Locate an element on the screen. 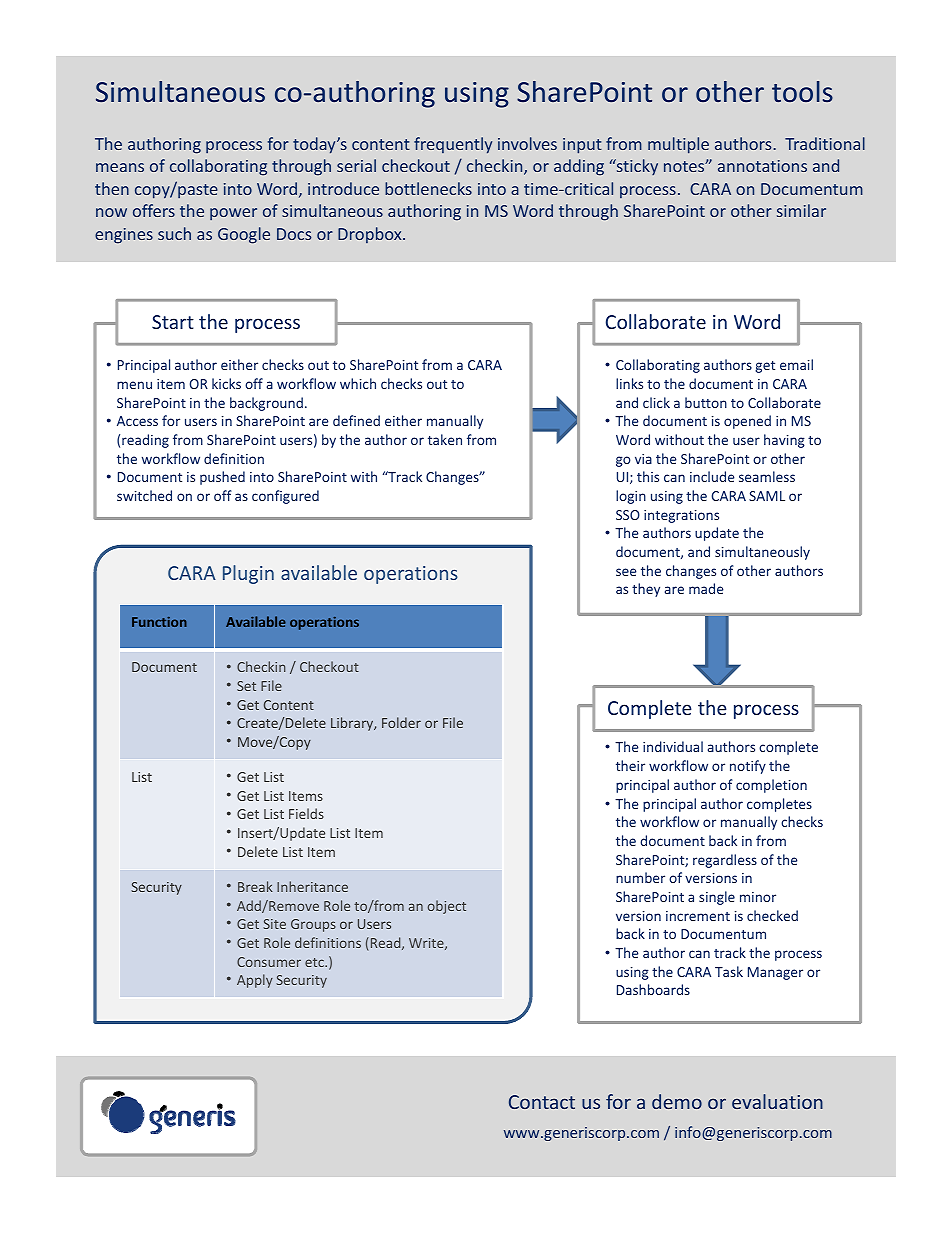 This screenshot has width=952, height=1233. taken is located at coordinates (445, 439).
